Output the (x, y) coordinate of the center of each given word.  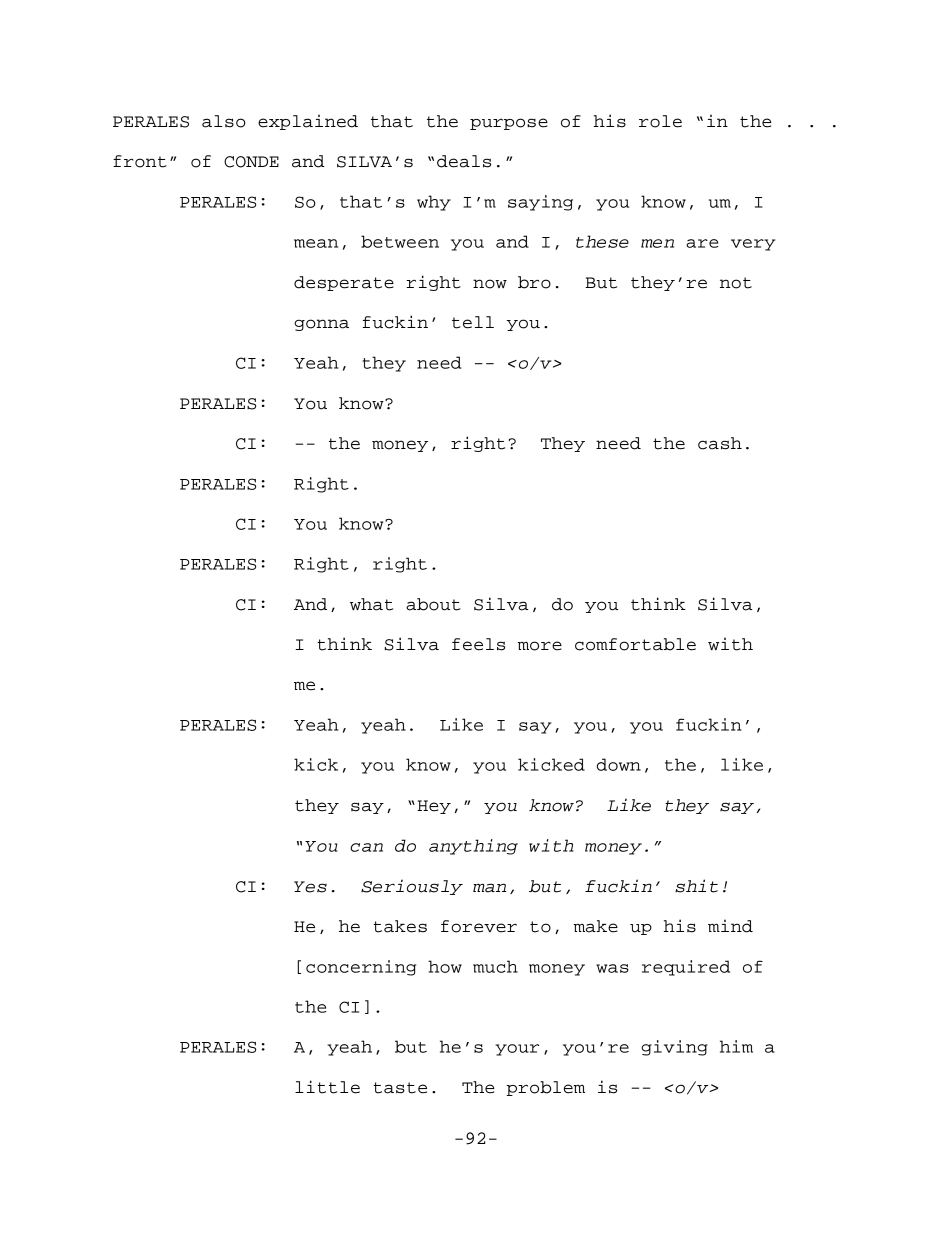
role (660, 121)
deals (464, 161)
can (366, 847)
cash (720, 443)
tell (473, 322)
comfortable (635, 644)
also (224, 121)
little (327, 1087)
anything (473, 847)
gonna (321, 325)
